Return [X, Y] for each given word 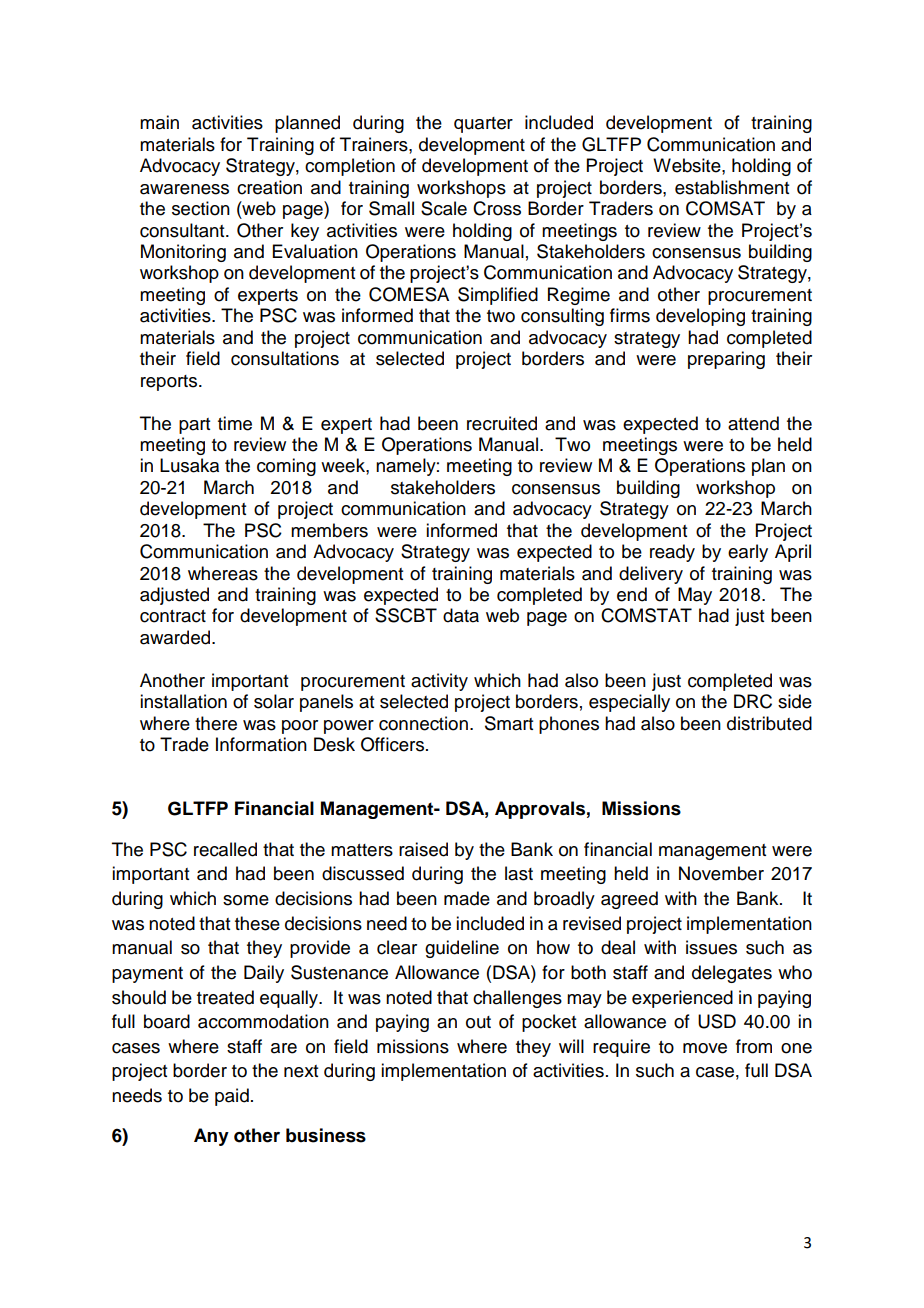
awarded [176, 637]
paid [232, 1097]
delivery [651, 575]
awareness [184, 189]
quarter [483, 125]
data [461, 615]
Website [688, 165]
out [478, 1022]
